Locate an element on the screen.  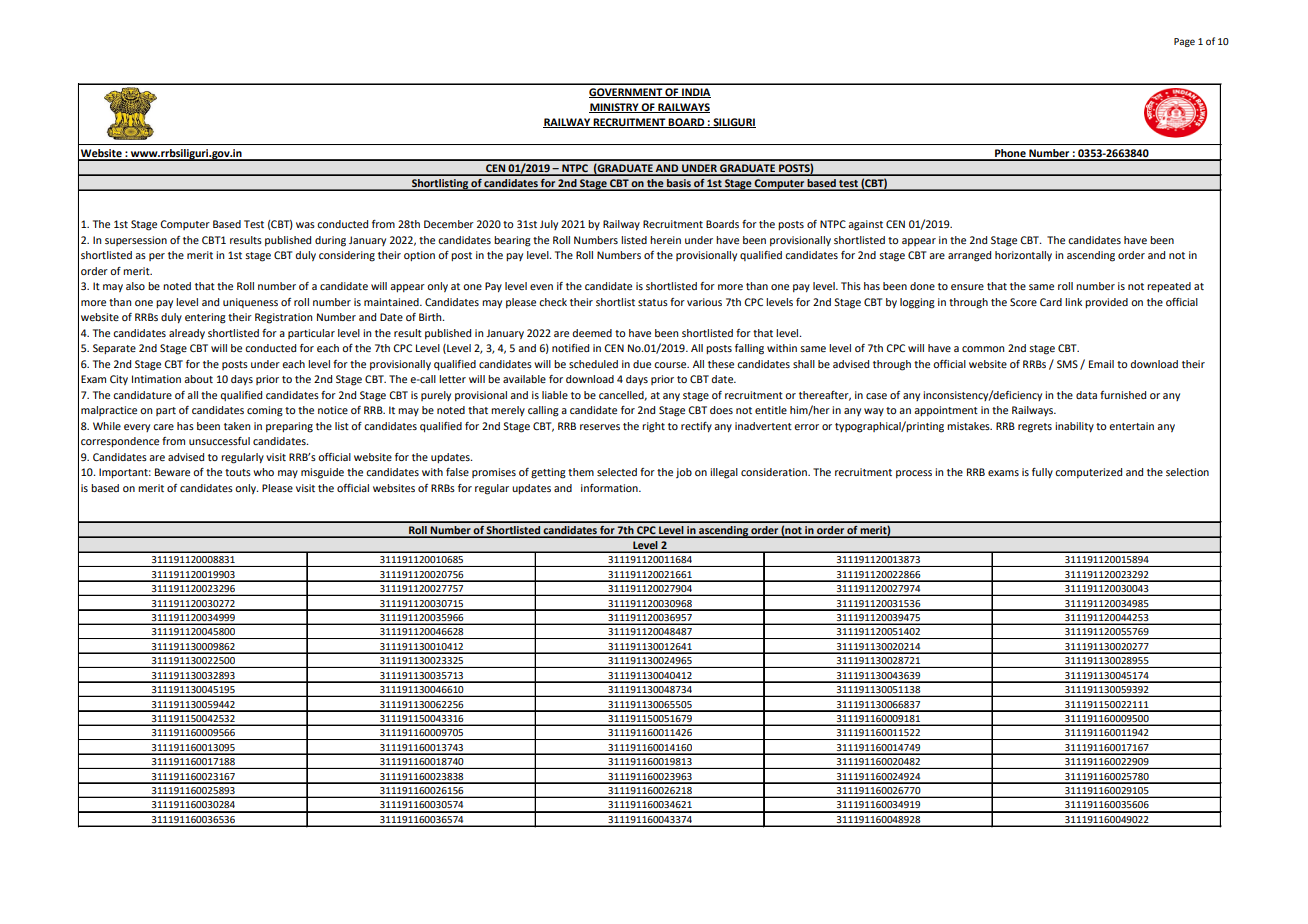
July is located at coordinates (549, 225).
